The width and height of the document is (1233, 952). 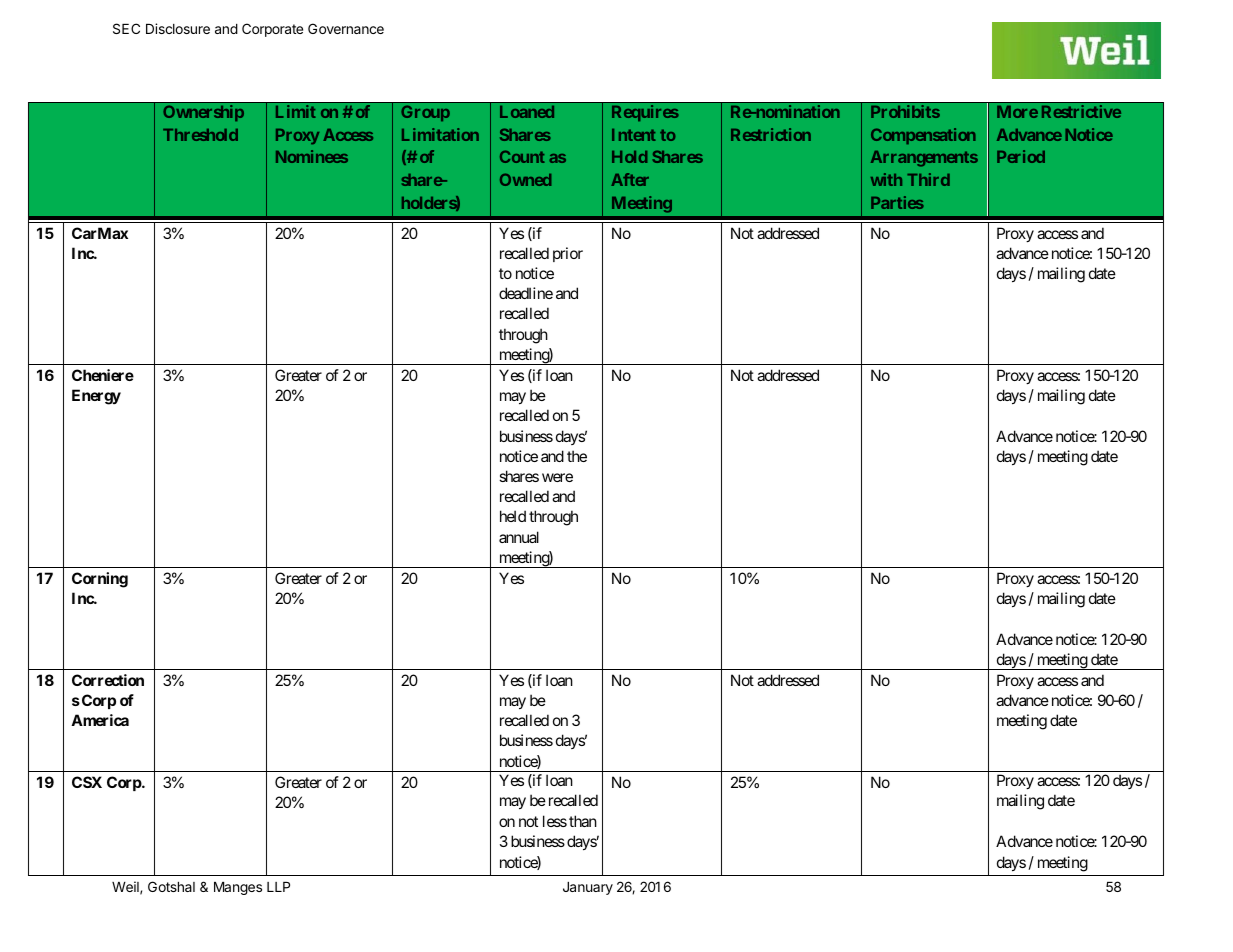 What do you see at coordinates (96, 397) in the document?
I see `Energy` at bounding box center [96, 397].
